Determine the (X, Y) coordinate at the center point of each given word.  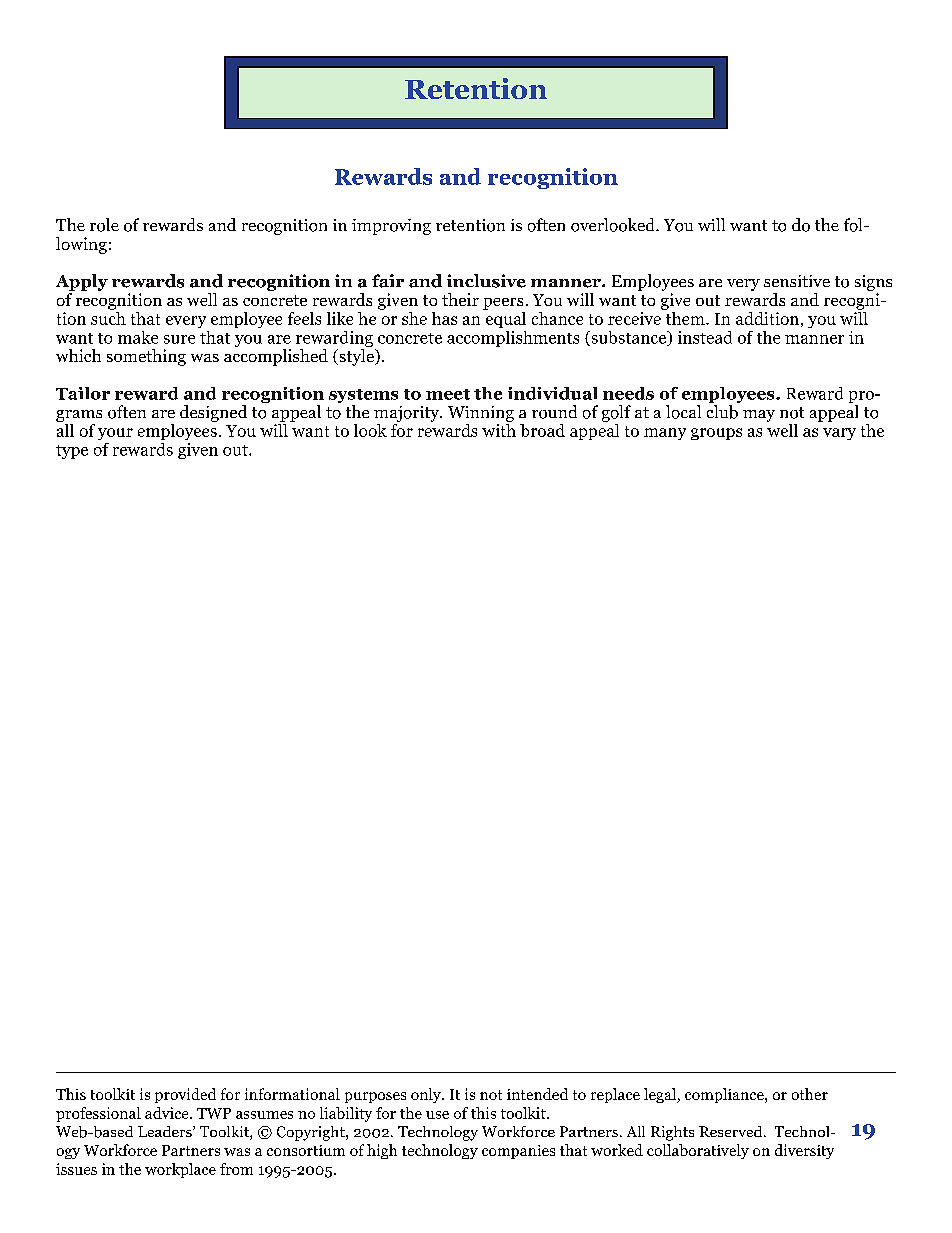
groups (716, 434)
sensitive (797, 281)
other (810, 1094)
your (115, 434)
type (72, 452)
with (499, 429)
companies (518, 1152)
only (427, 1095)
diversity (804, 1151)
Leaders (166, 1131)
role (104, 225)
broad (542, 430)
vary (839, 434)
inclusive (486, 281)
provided (185, 1095)
